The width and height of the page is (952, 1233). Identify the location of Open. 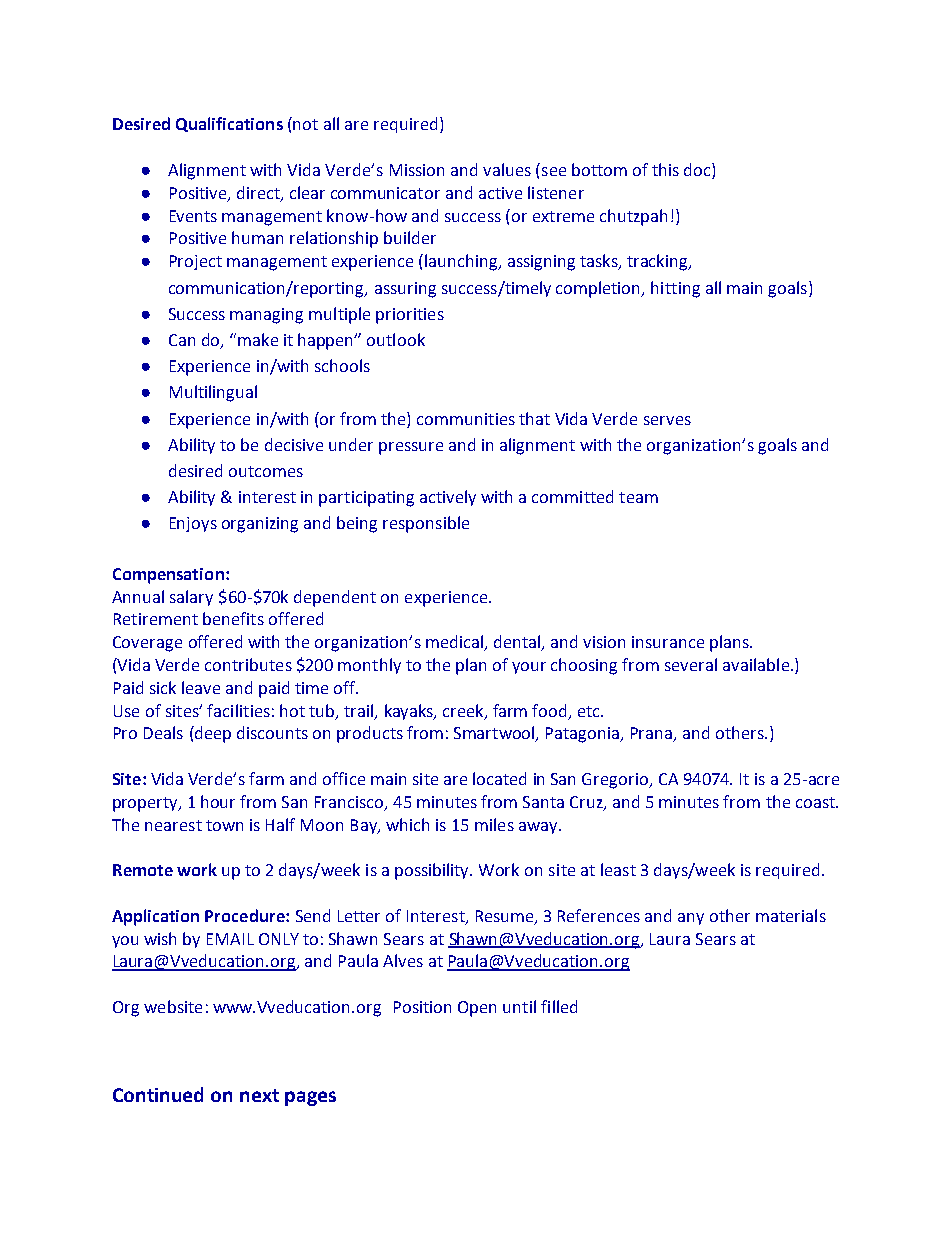
(477, 1009).
